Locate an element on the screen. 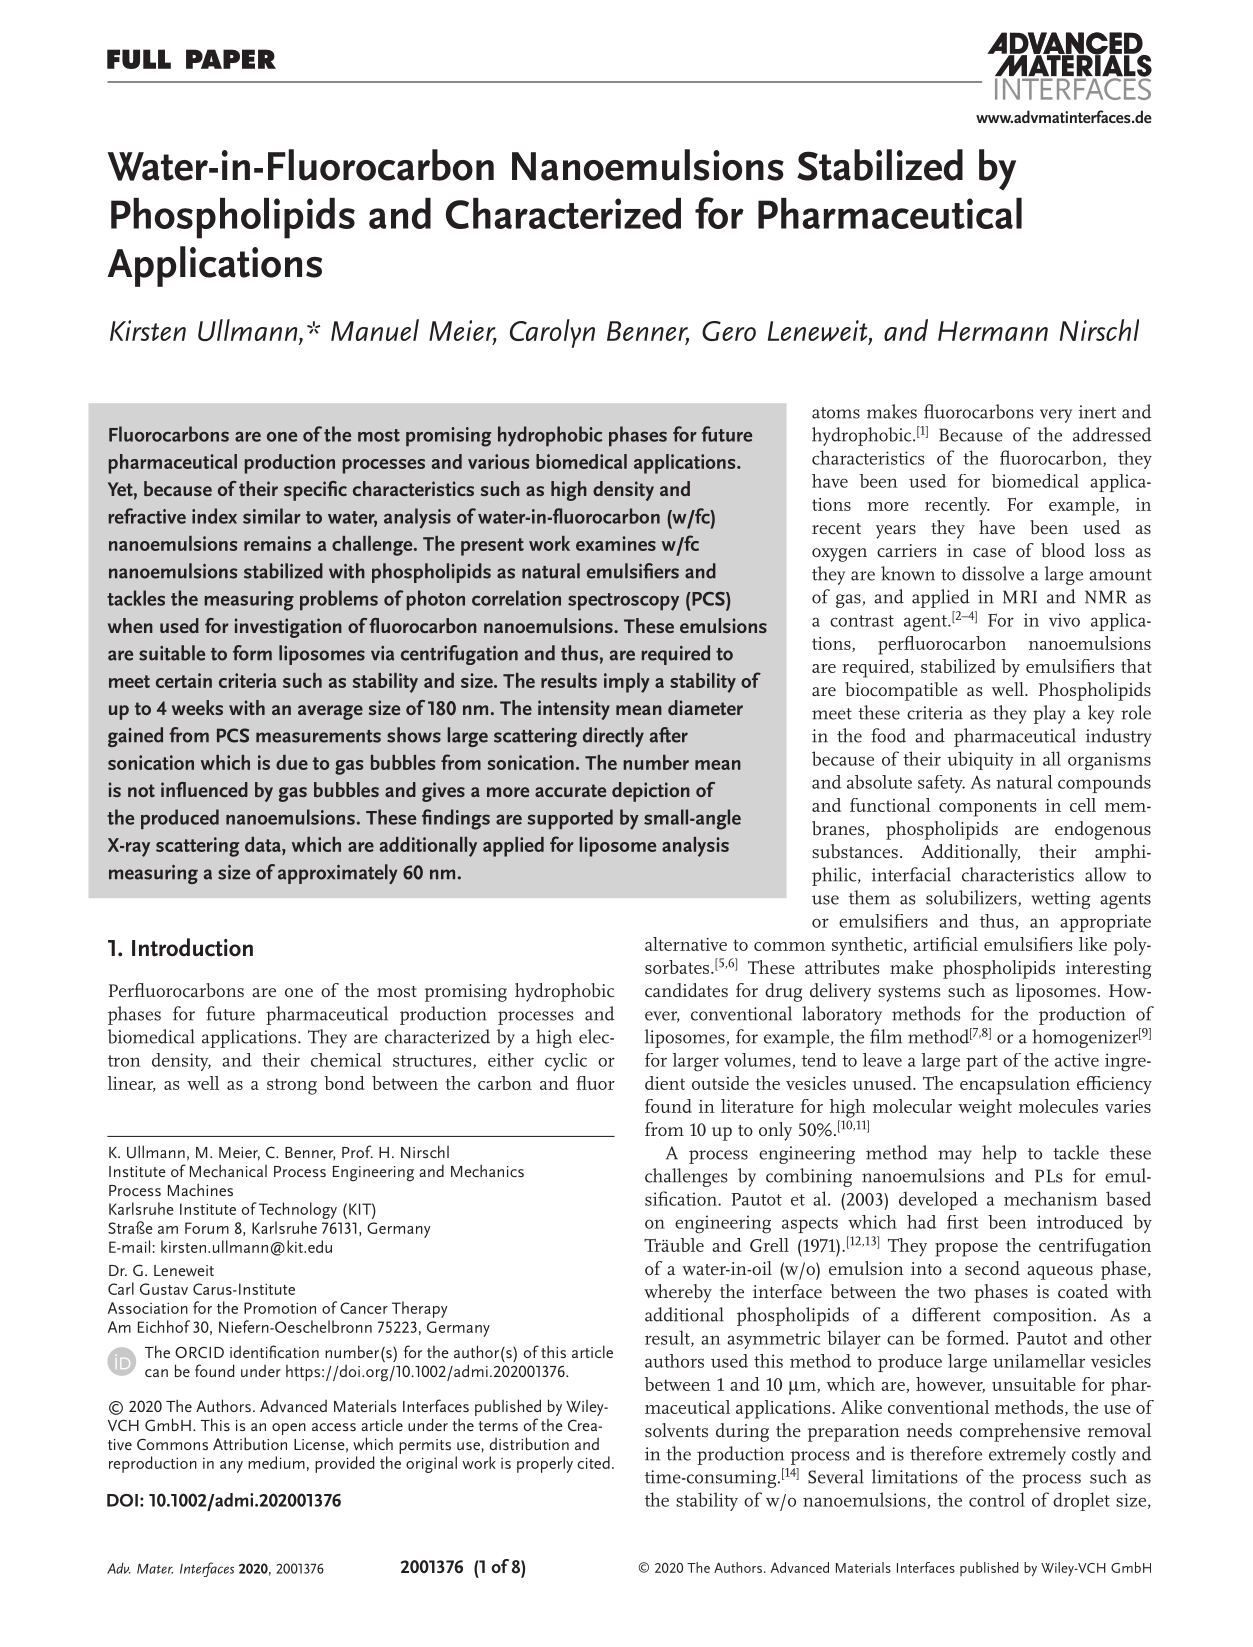 The image size is (1253, 1647). Mechanical is located at coordinates (228, 1170).
